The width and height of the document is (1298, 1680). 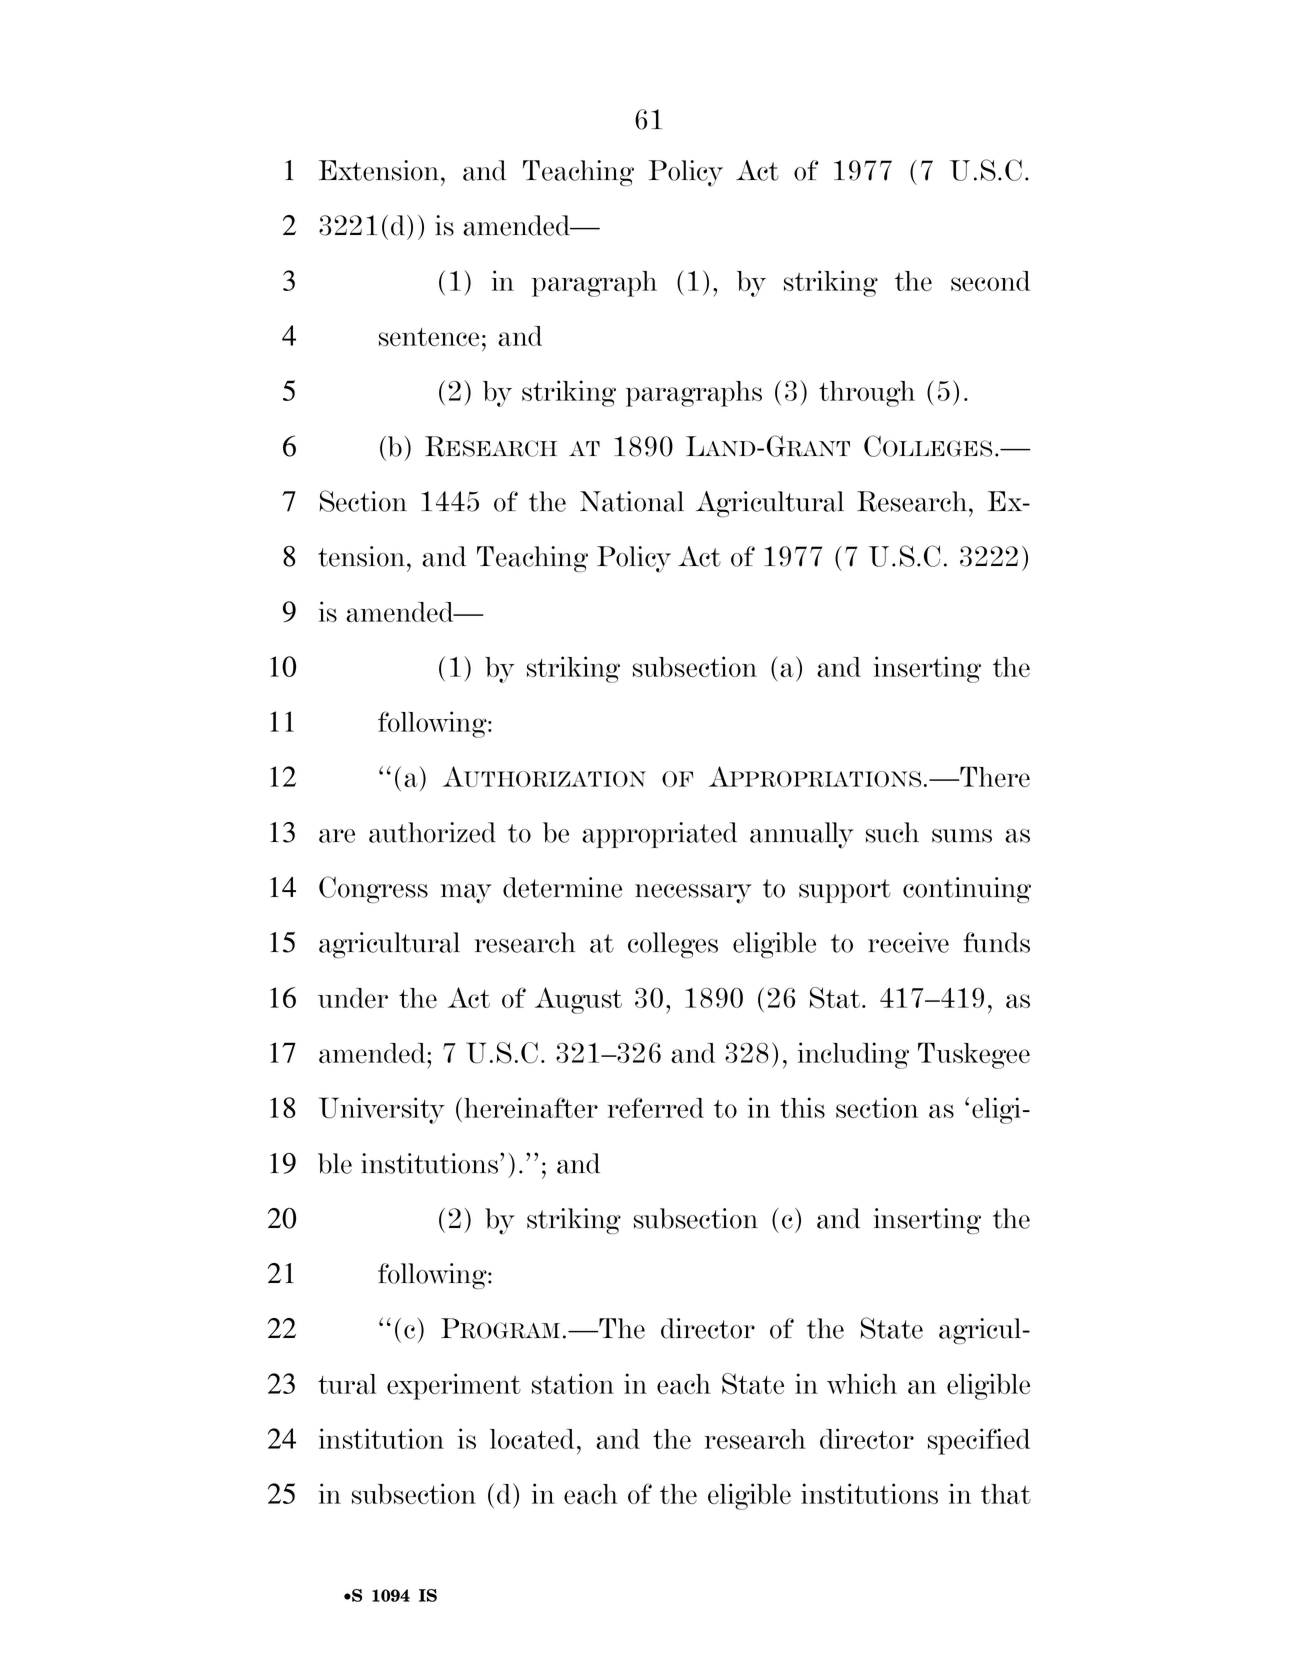 What do you see at coordinates (432, 832) in the document?
I see `authorized` at bounding box center [432, 832].
